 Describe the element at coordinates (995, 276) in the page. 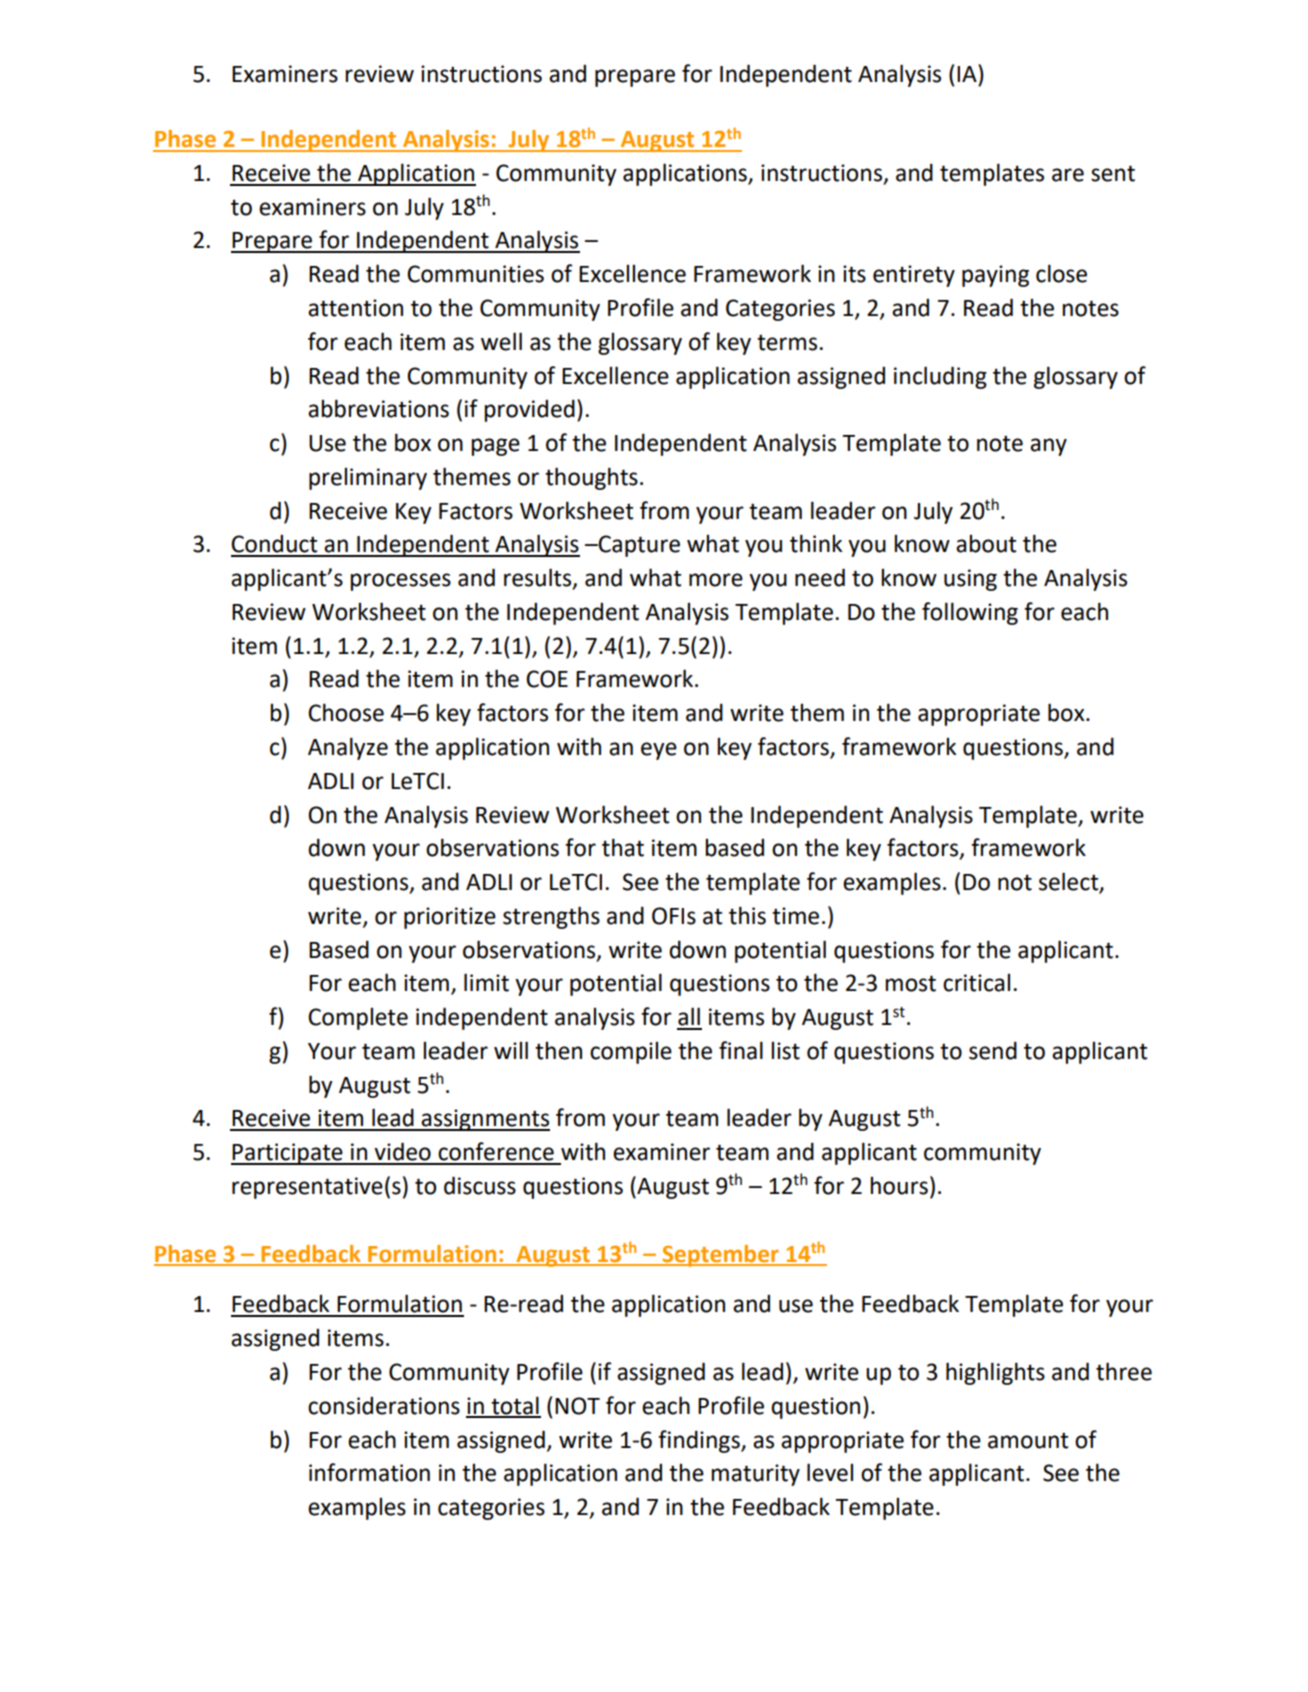

I see `paying` at that location.
